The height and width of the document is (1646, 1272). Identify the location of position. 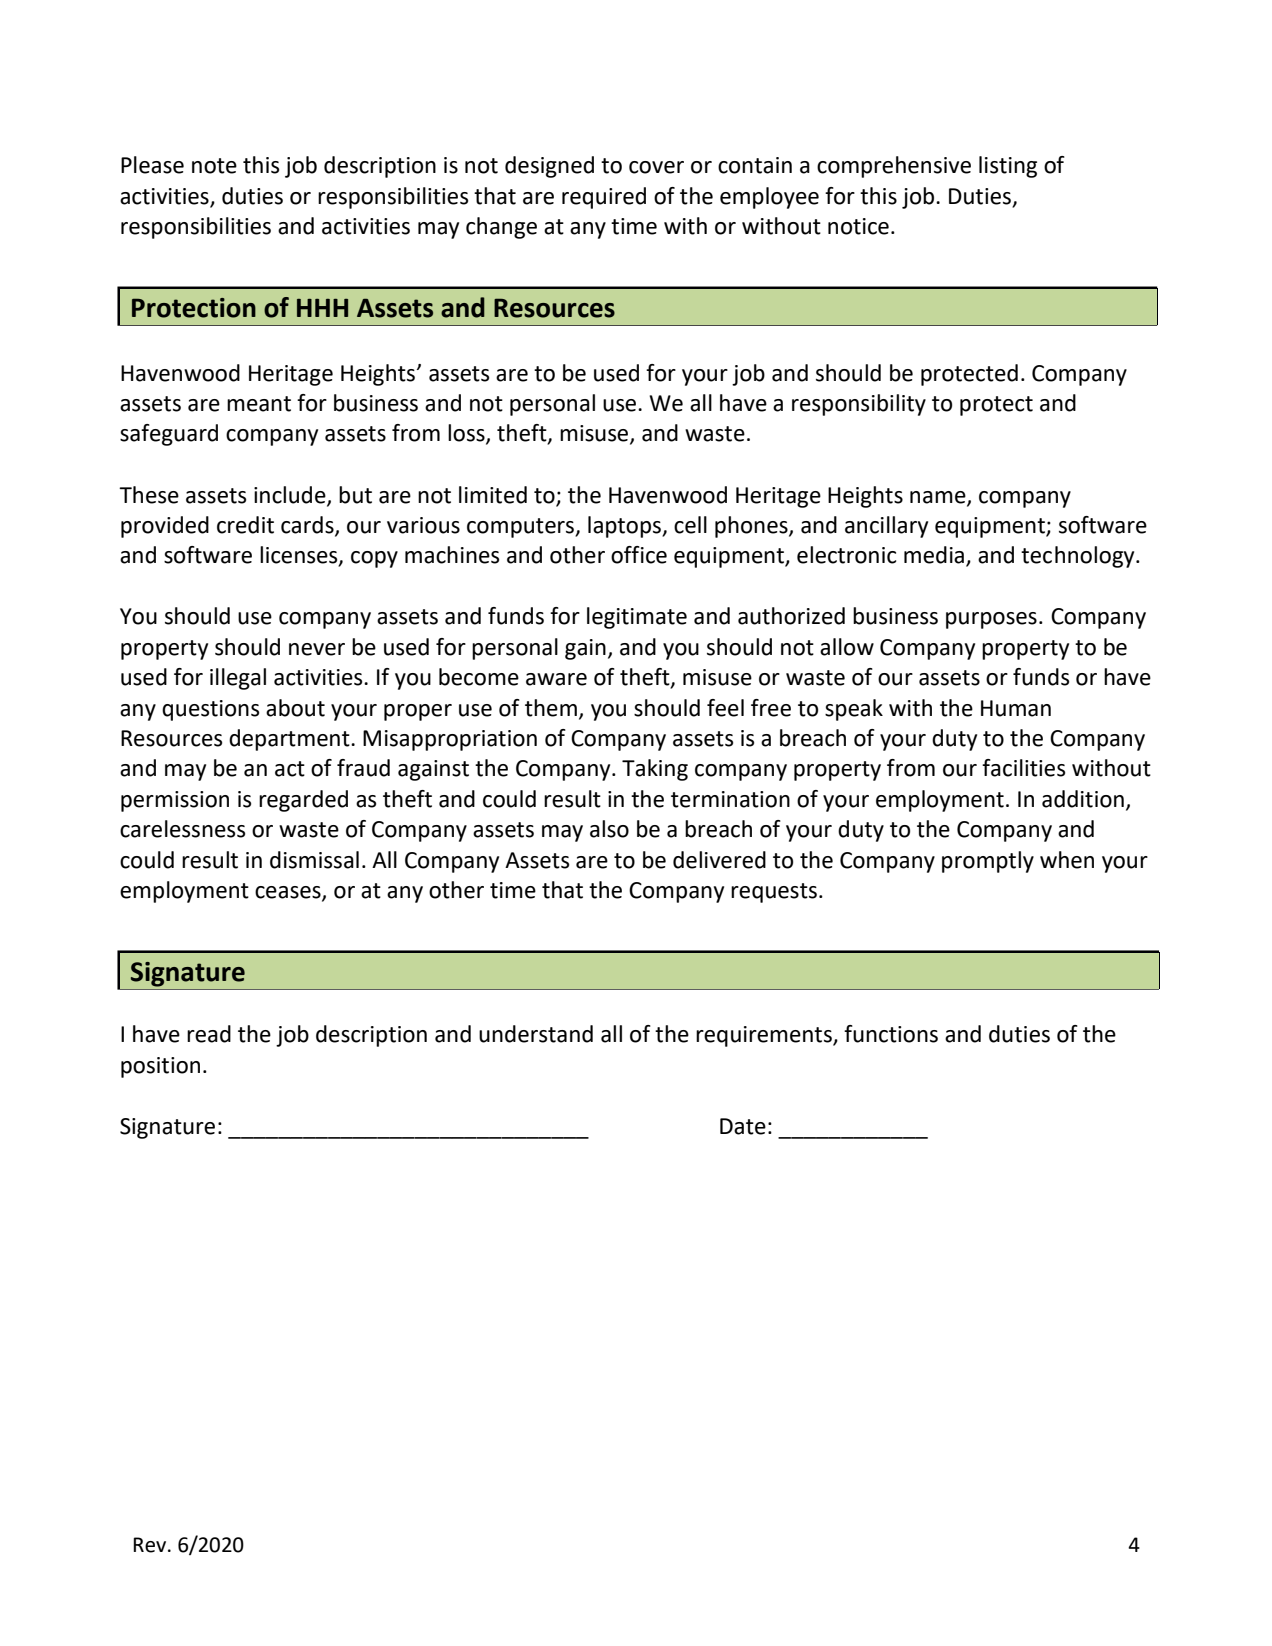
(160, 1067).
